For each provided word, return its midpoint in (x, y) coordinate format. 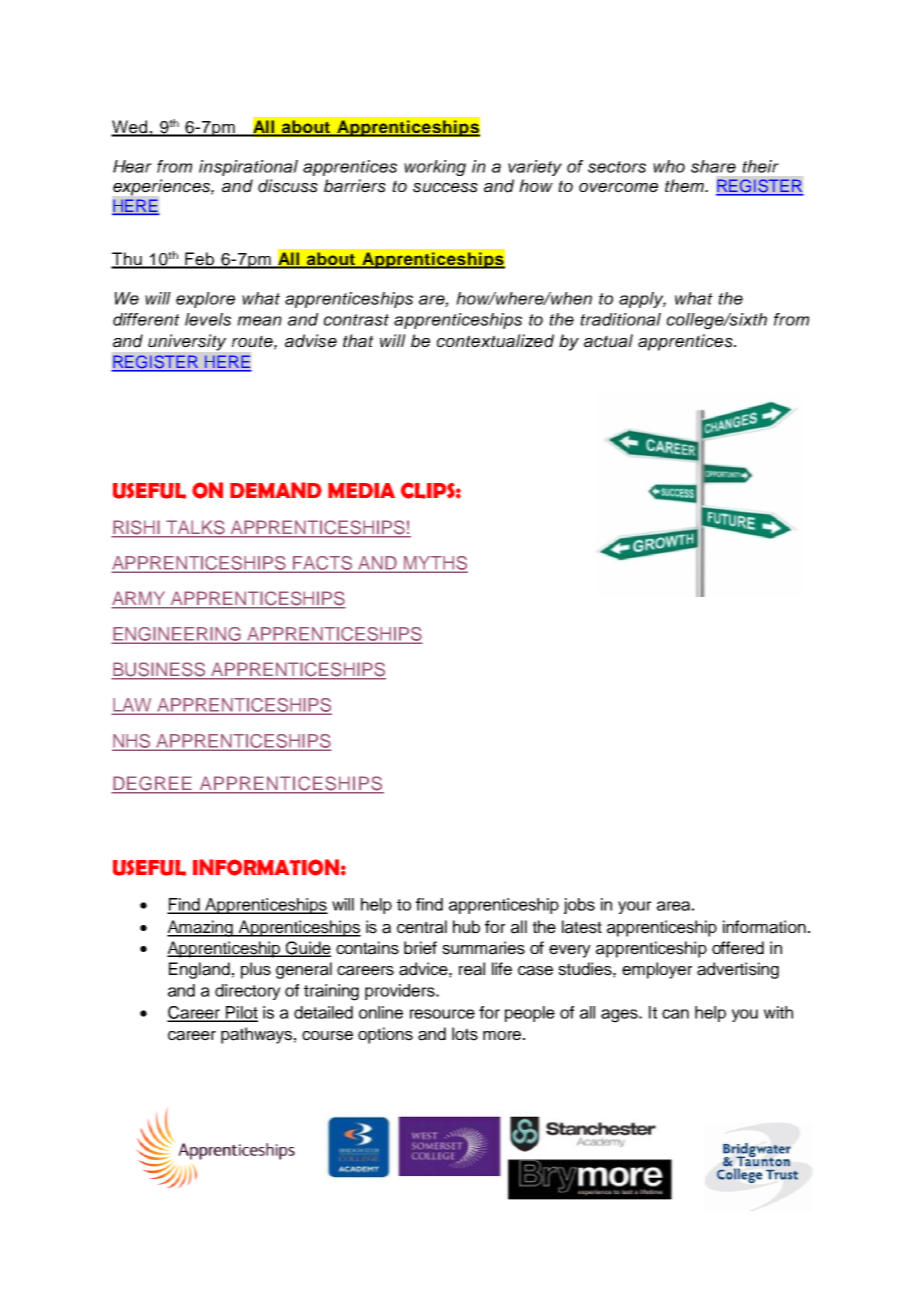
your (634, 907)
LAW (133, 706)
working (435, 168)
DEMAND (276, 490)
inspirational (248, 168)
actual (608, 341)
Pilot (241, 1013)
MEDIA (361, 490)
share (713, 166)
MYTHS (434, 564)
